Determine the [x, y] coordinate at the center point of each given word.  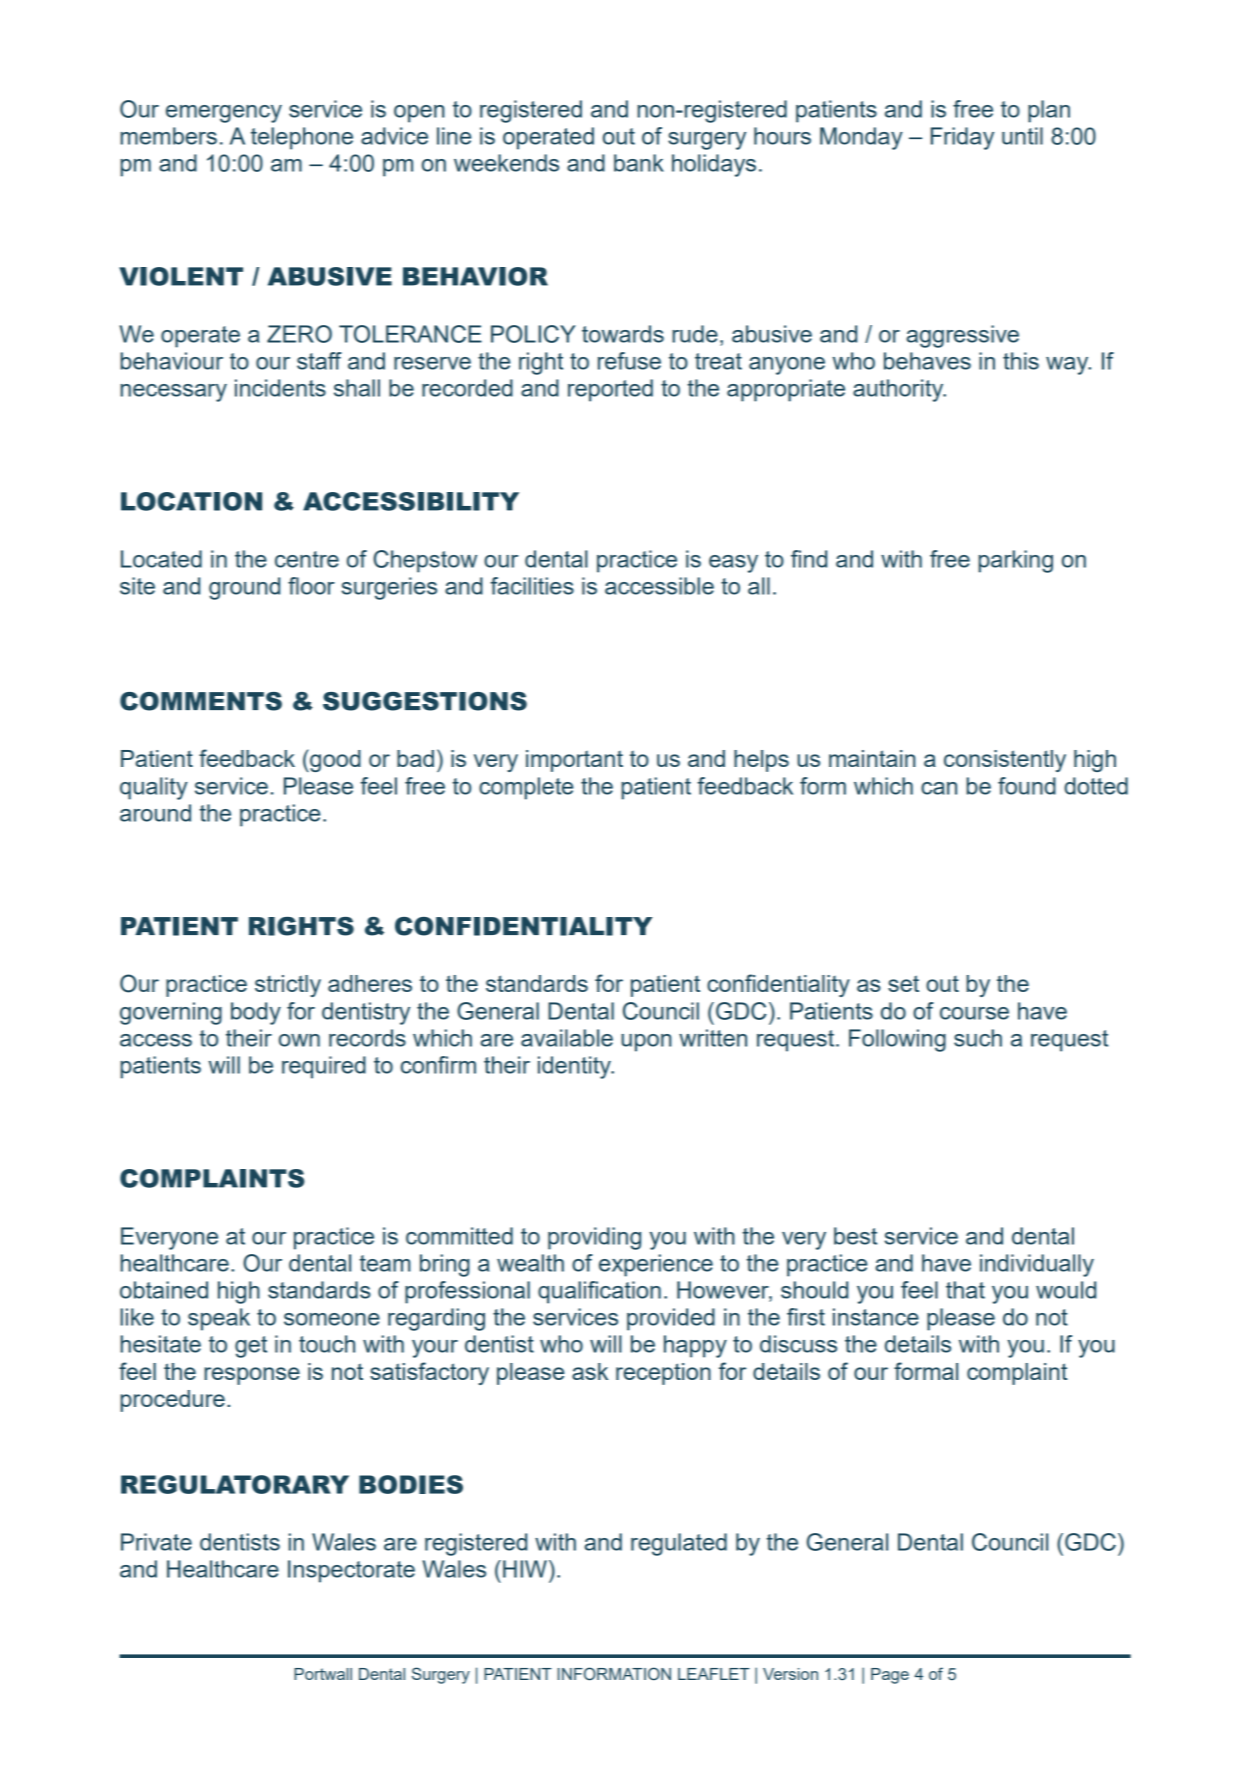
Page [890, 1676]
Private [156, 1542]
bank [639, 163]
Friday [962, 138]
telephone [302, 138]
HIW [525, 1569]
